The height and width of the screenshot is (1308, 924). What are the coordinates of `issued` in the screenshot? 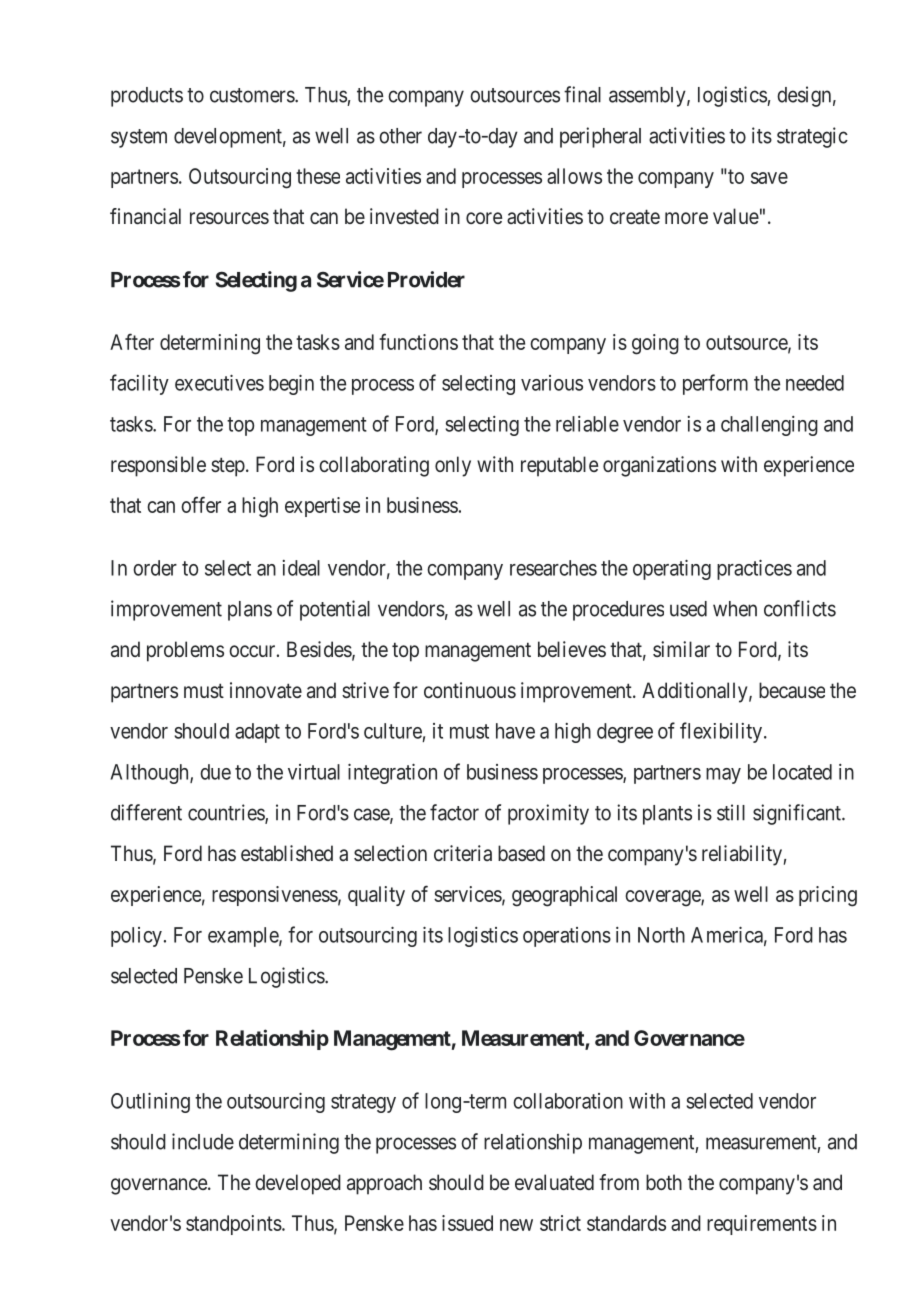 It's located at (467, 1223).
